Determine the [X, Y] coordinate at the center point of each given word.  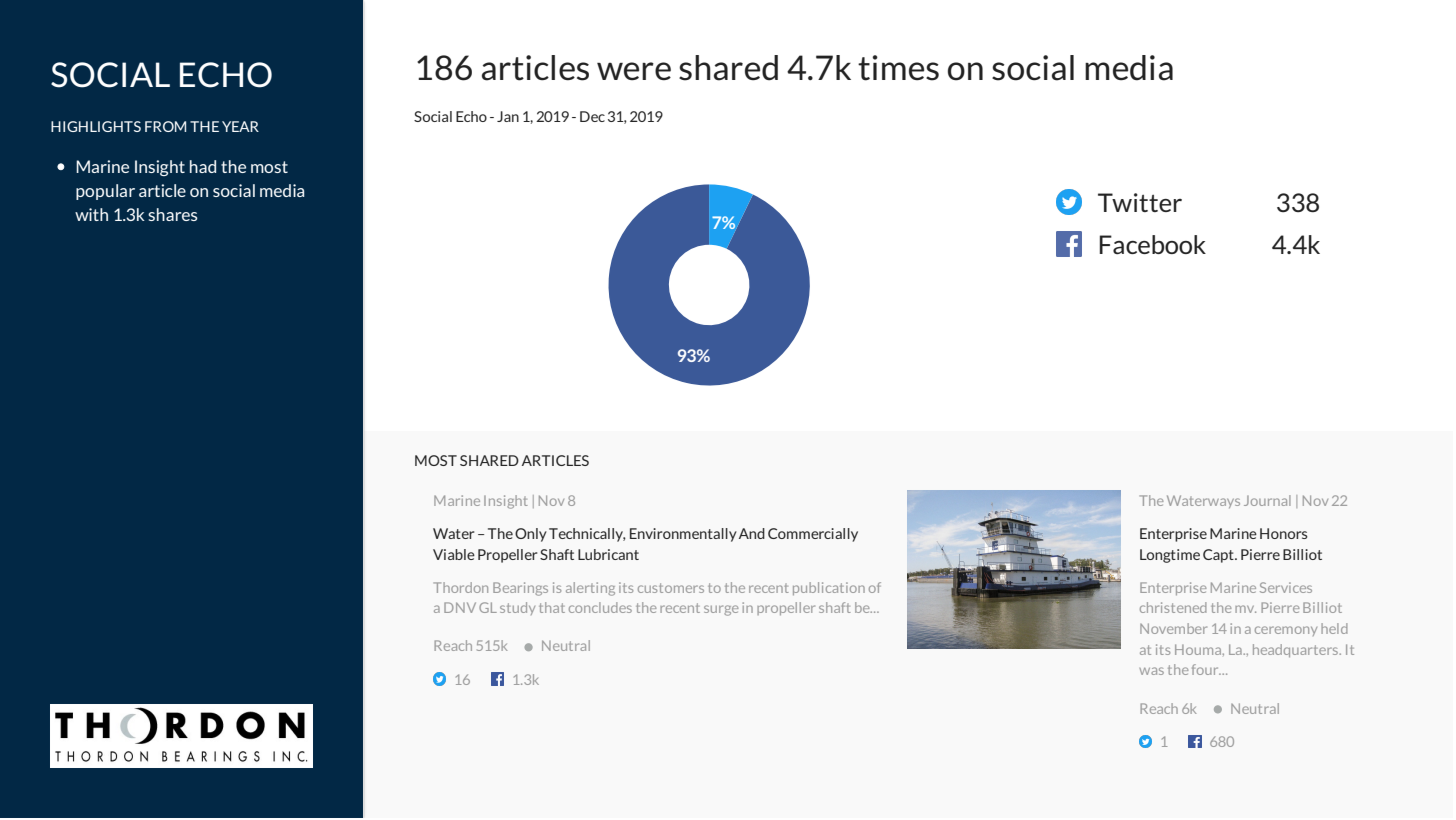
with [91, 214]
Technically [587, 535]
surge [721, 610]
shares [172, 214]
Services [1286, 587]
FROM [165, 126]
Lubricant [608, 554]
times [898, 68]
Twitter [1140, 202]
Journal [1267, 500]
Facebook [1153, 244]
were [634, 71]
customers [671, 588]
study [517, 608]
